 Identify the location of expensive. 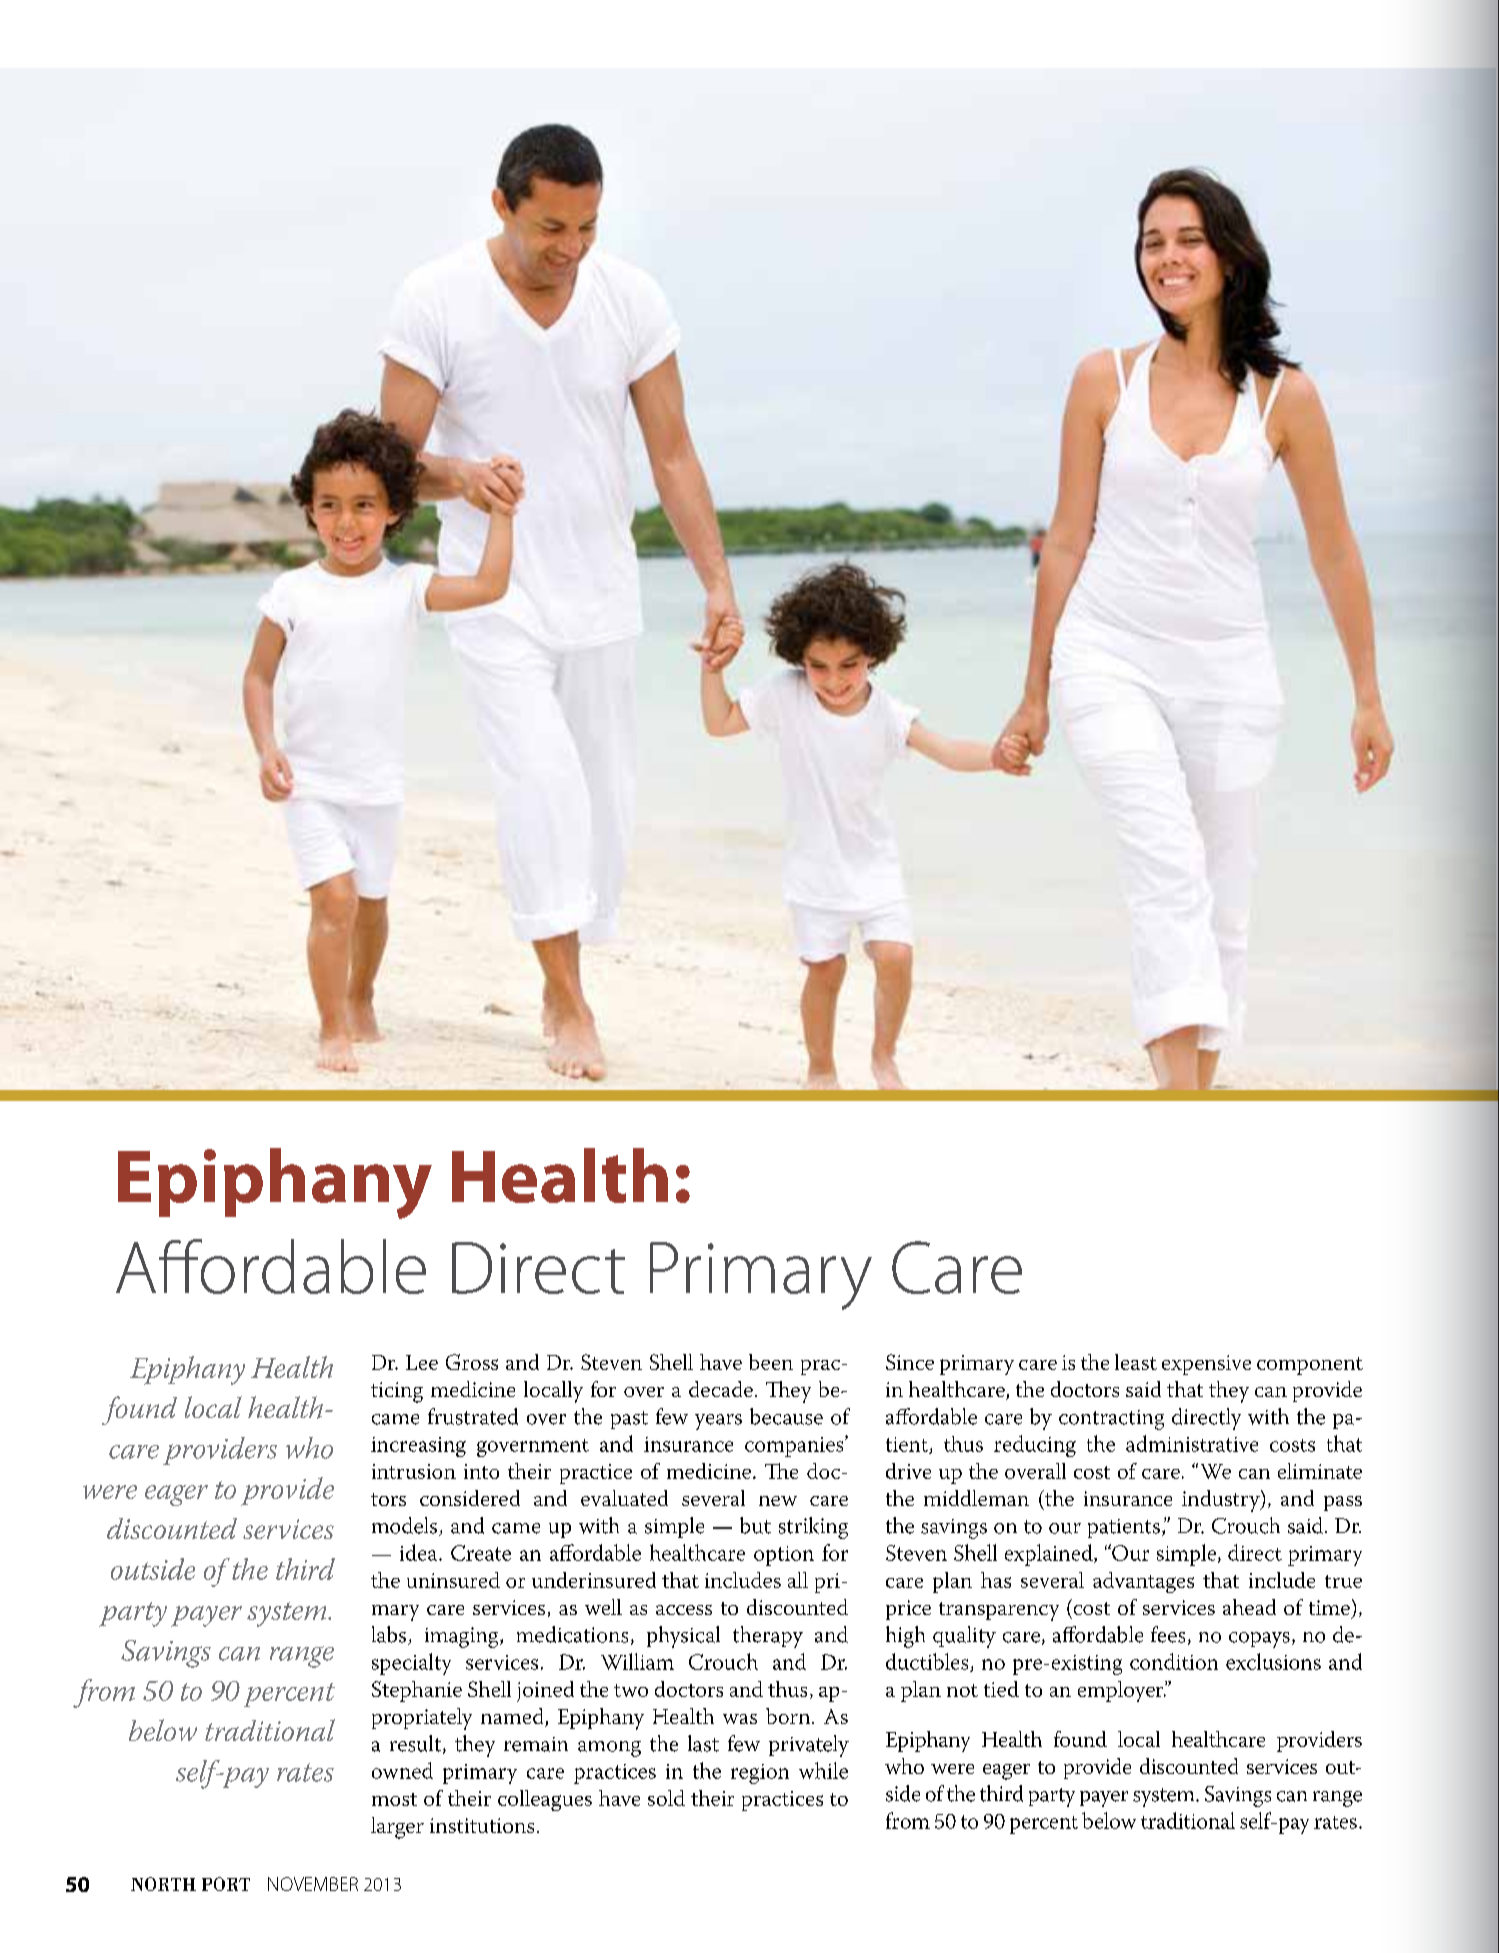
(1206, 1365).
